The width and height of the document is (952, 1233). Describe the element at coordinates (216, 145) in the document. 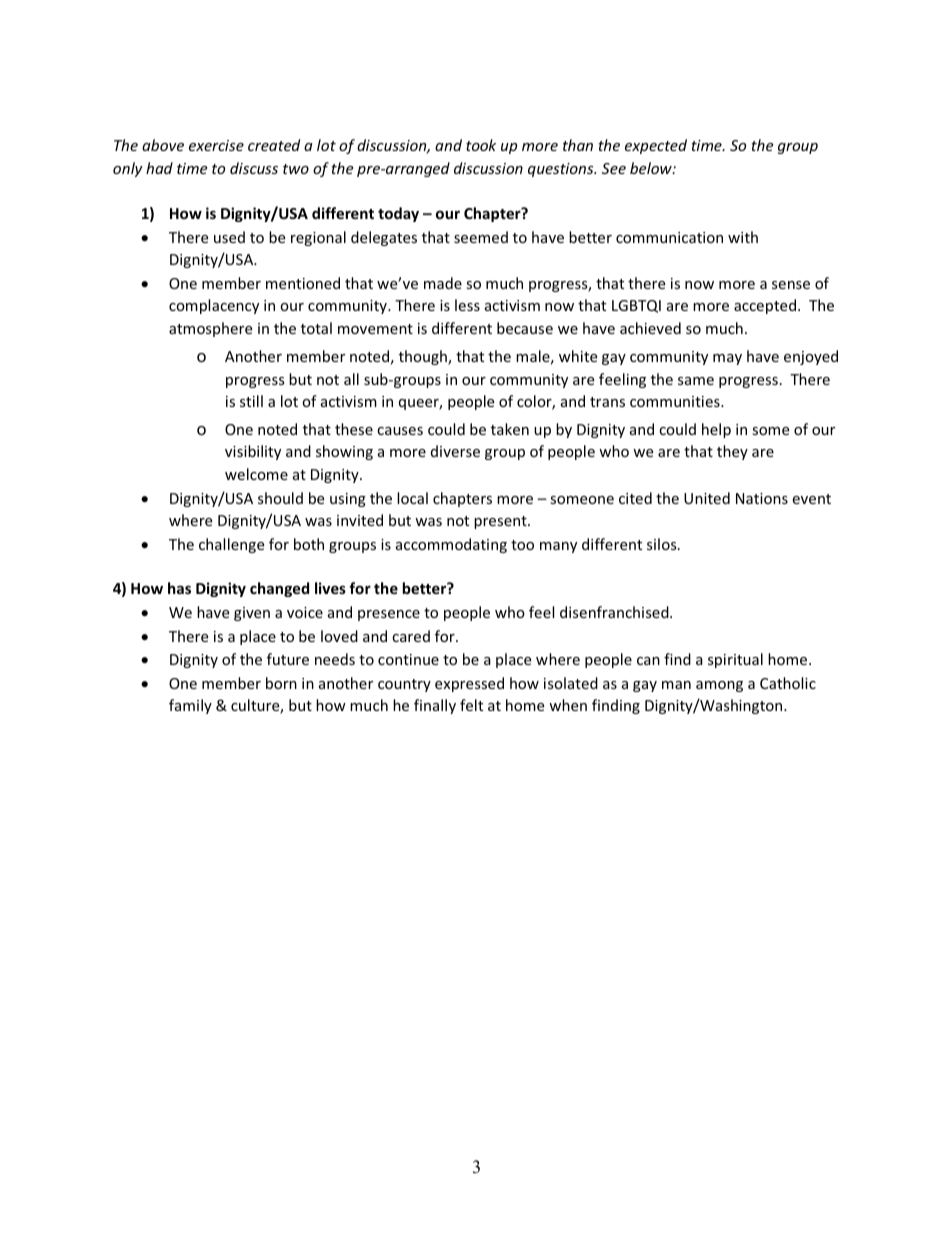

I see `exercise` at that location.
